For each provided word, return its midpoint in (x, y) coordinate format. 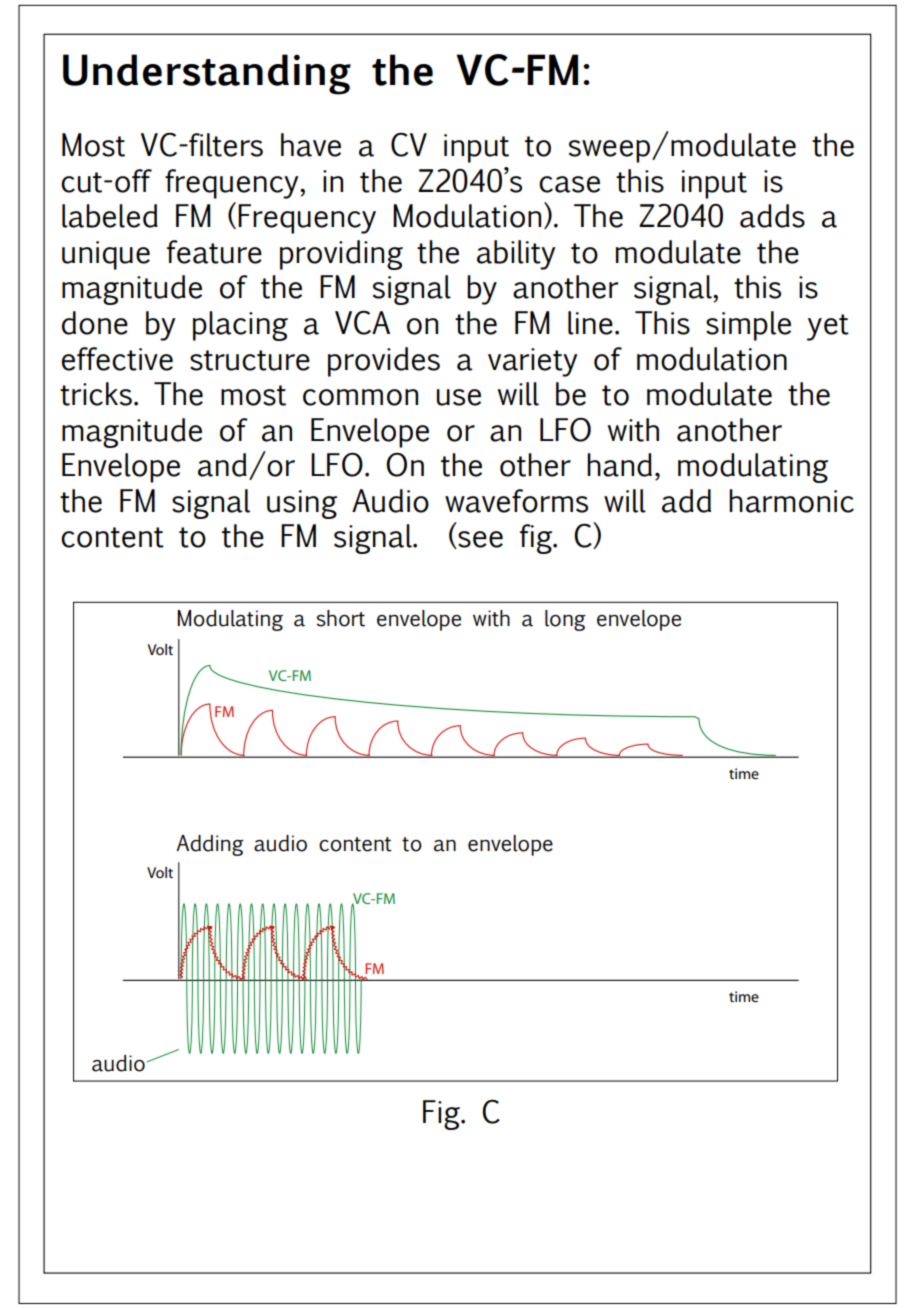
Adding (210, 845)
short (341, 618)
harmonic (791, 501)
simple (748, 326)
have (311, 145)
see (479, 540)
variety (533, 362)
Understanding (207, 74)
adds (772, 216)
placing (240, 326)
